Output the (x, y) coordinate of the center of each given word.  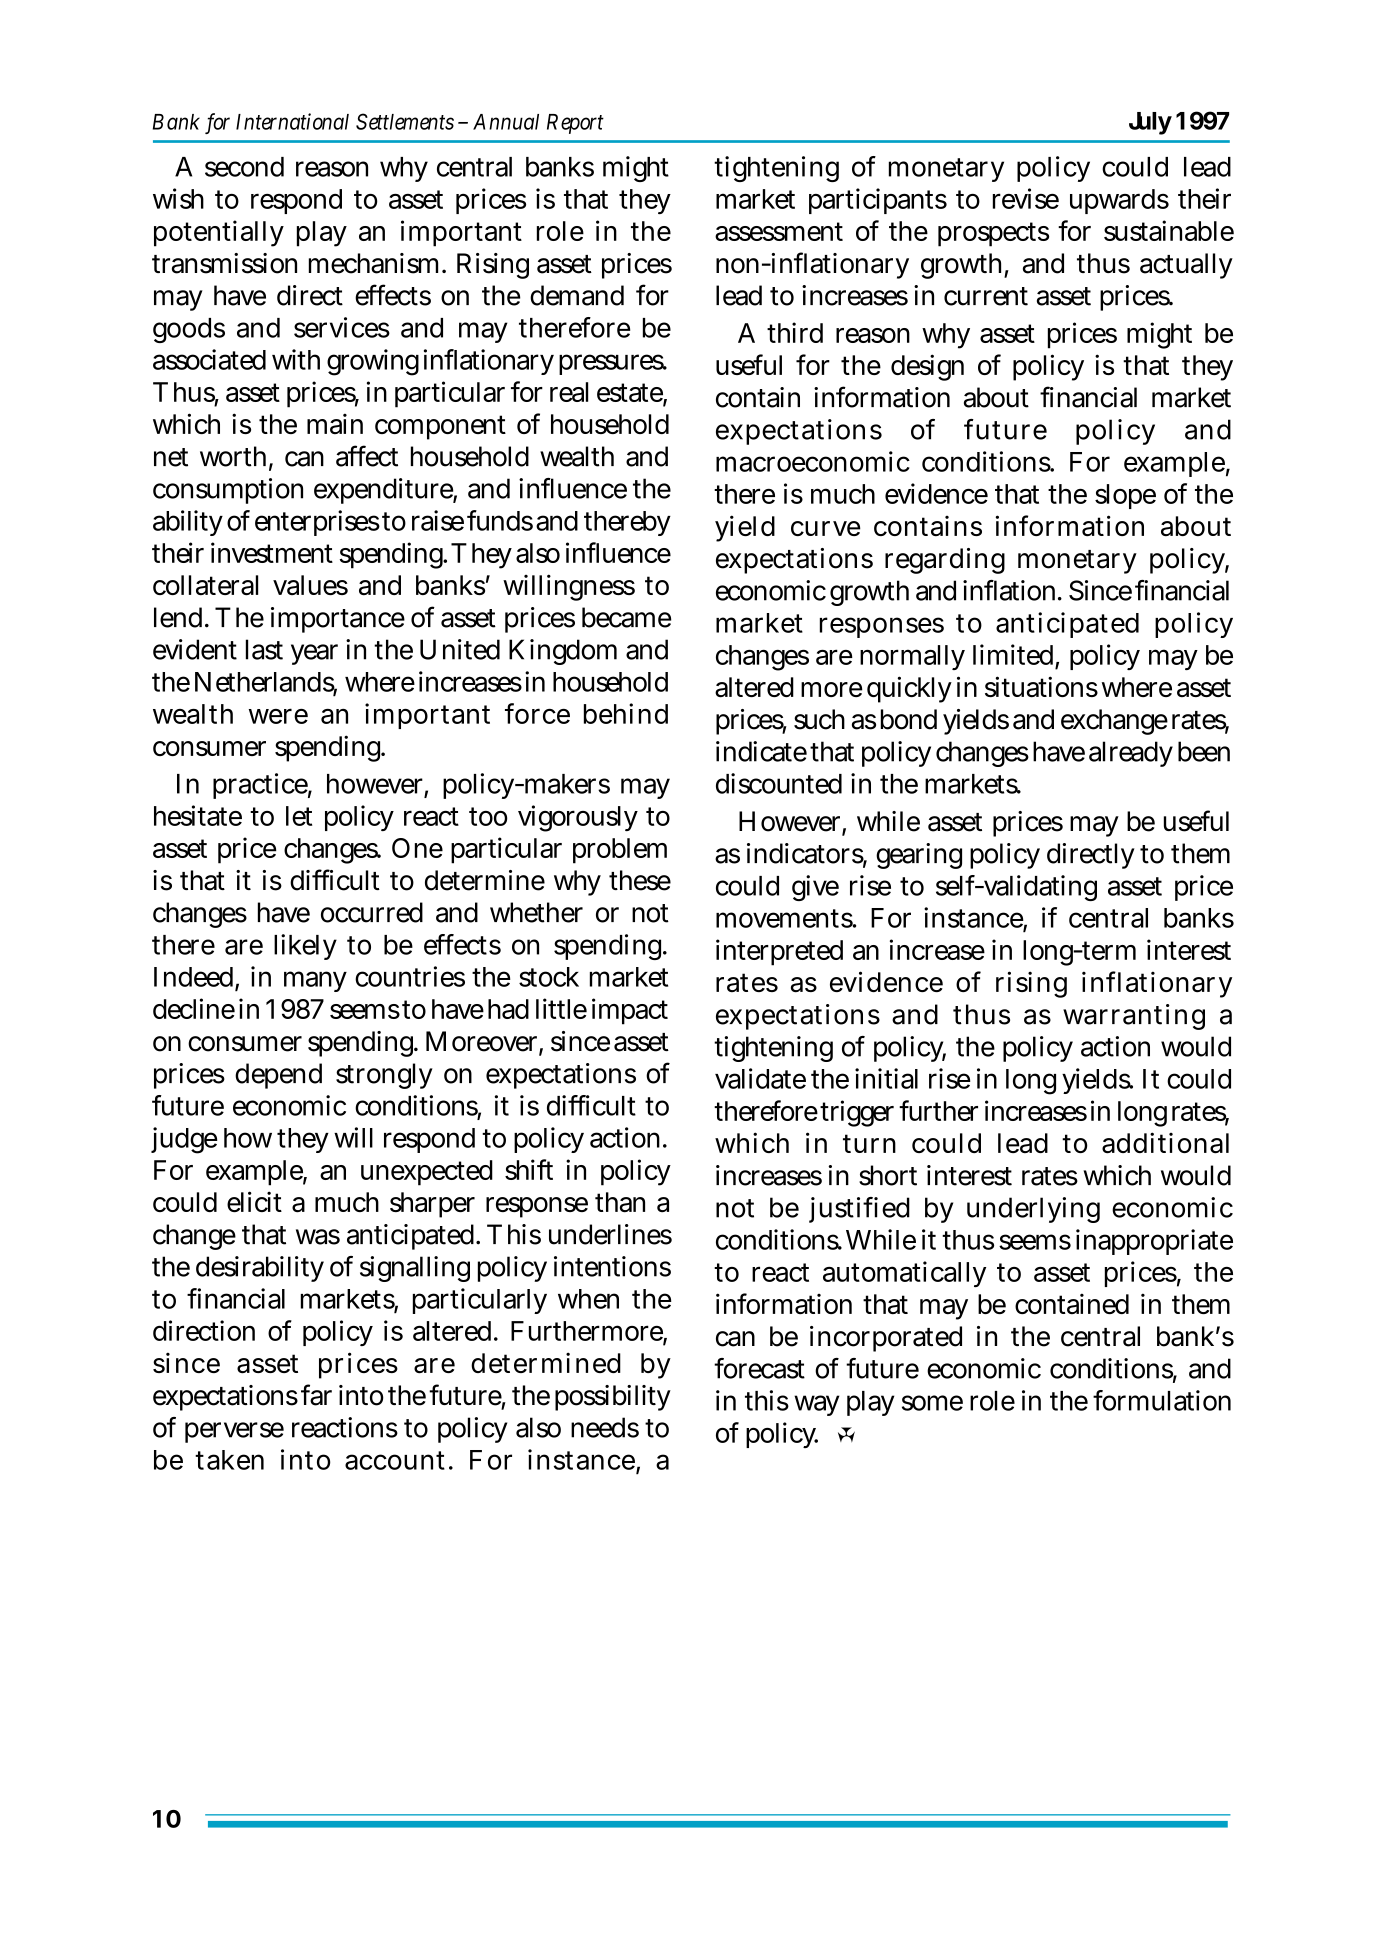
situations (1041, 687)
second (244, 167)
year (314, 654)
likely (305, 947)
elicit (254, 1201)
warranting (1134, 1017)
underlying (1033, 1210)
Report (575, 124)
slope (1125, 496)
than (620, 1202)
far (316, 1395)
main (335, 423)
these (640, 880)
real (569, 392)
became (626, 617)
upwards (1119, 201)
